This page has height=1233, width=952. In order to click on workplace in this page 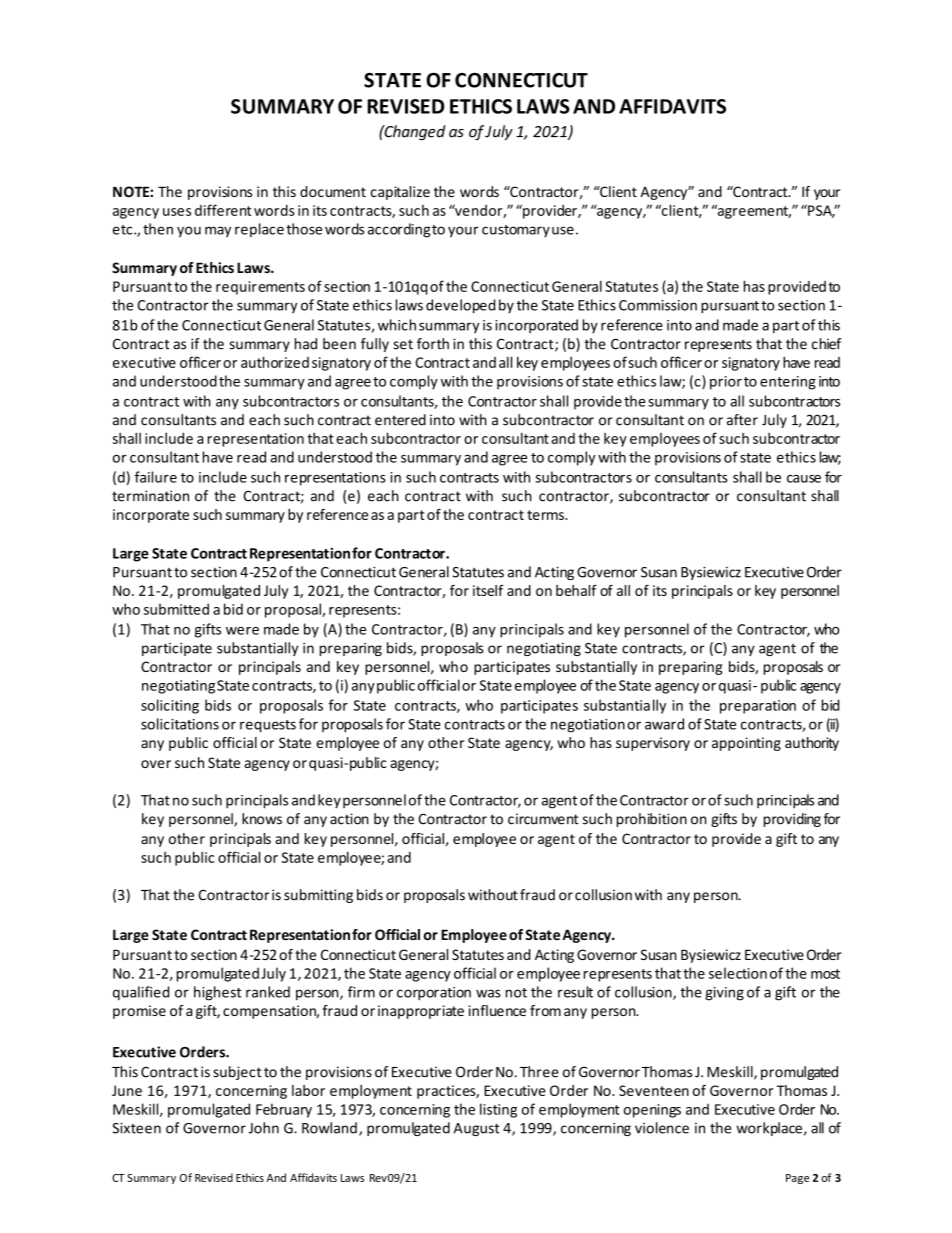, I will do `click(769, 1129)`.
